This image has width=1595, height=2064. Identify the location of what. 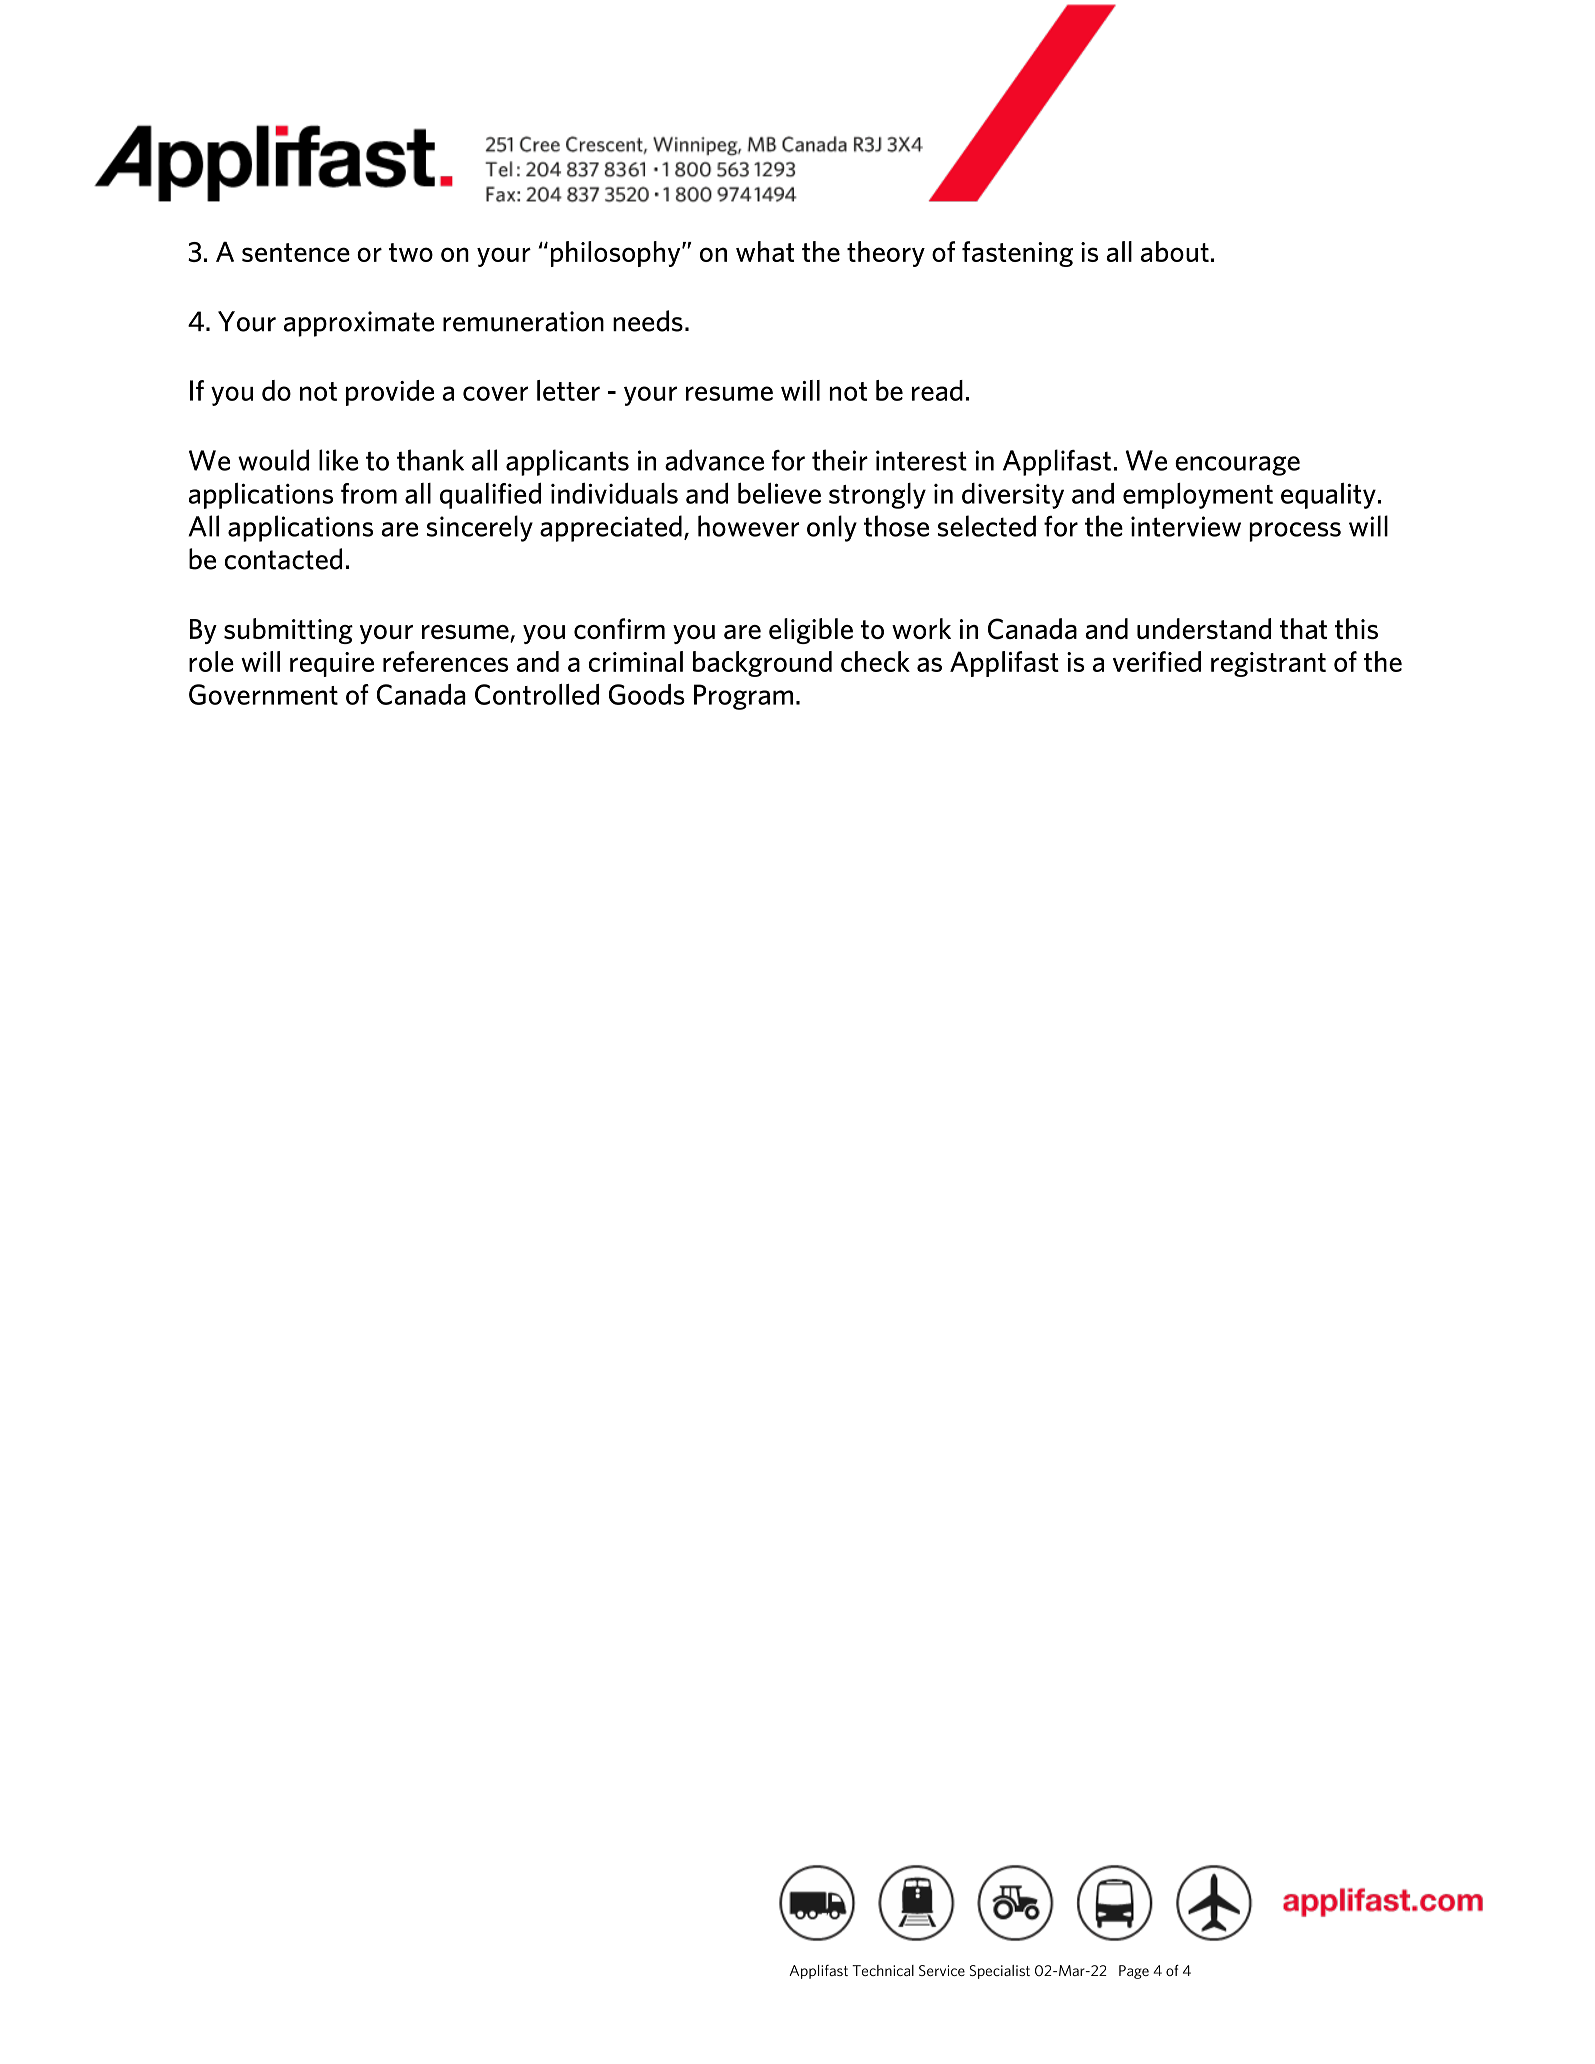
(765, 251).
